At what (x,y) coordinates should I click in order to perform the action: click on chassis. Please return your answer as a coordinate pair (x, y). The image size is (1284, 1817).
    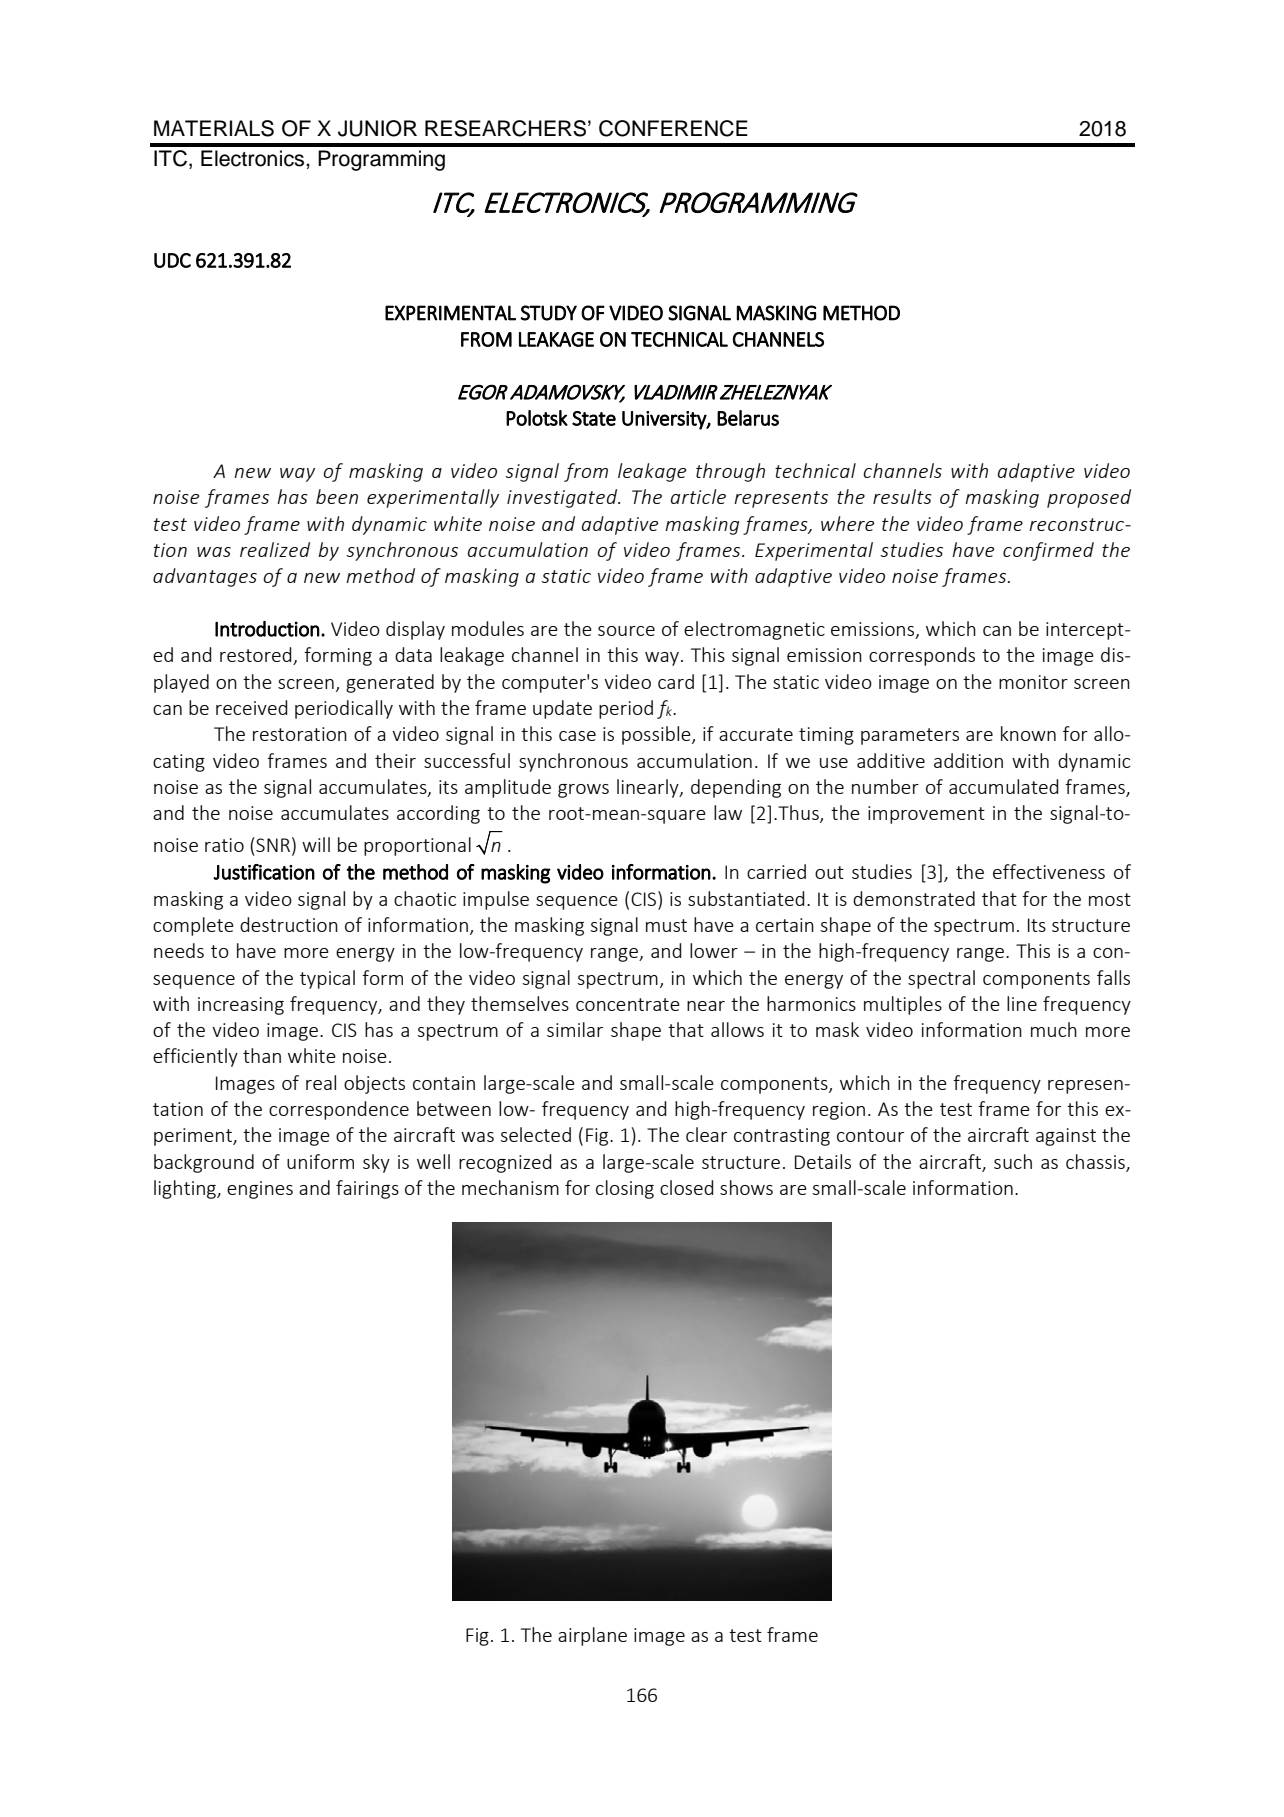
    Looking at the image, I should click on (1096, 1163).
